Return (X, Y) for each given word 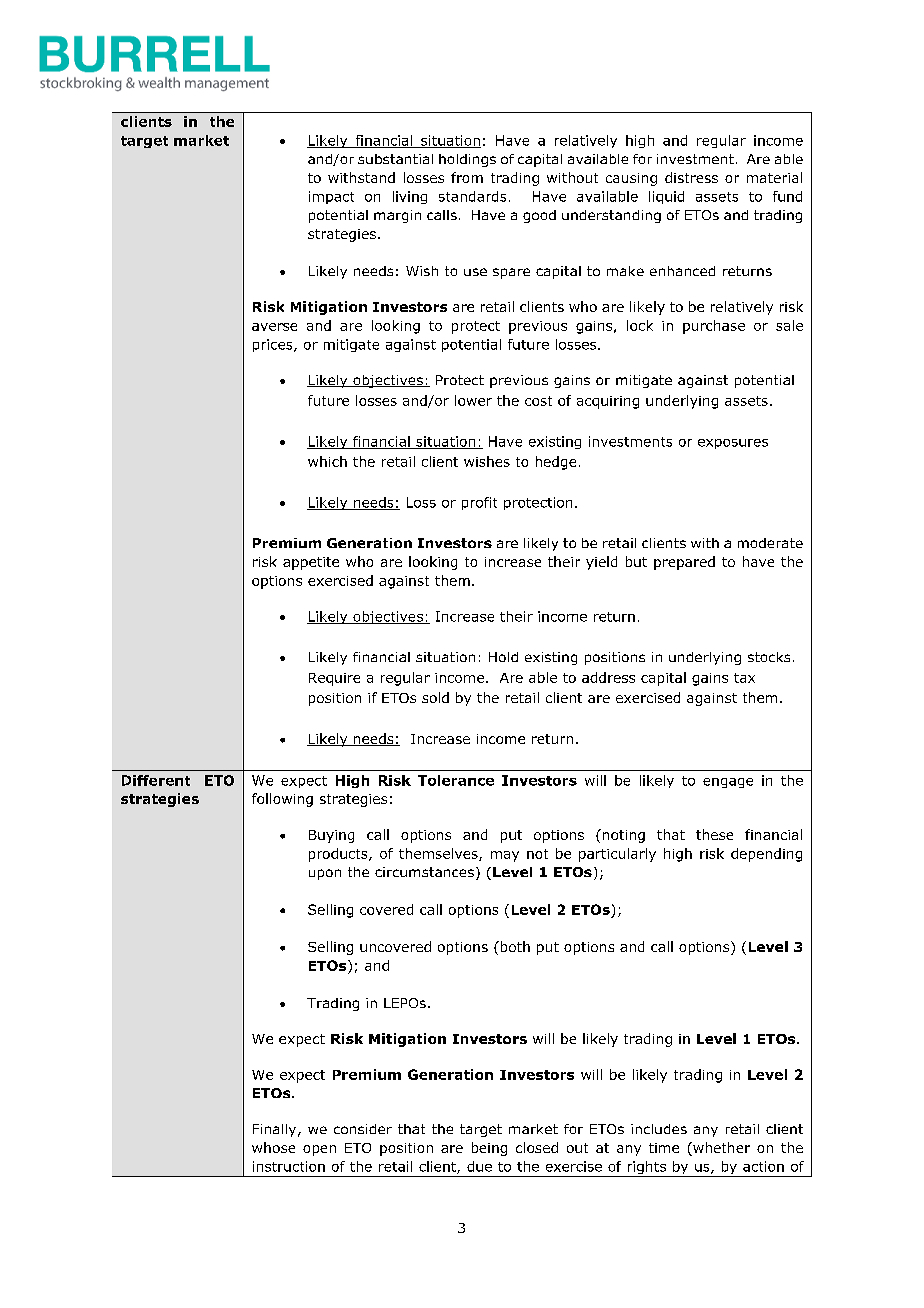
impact (331, 197)
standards (472, 196)
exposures (733, 444)
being (489, 1149)
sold (435, 697)
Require (334, 679)
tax (744, 678)
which (327, 461)
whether (720, 1149)
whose (273, 1147)
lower (473, 400)
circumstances (424, 872)
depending (766, 855)
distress (691, 177)
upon (325, 874)
